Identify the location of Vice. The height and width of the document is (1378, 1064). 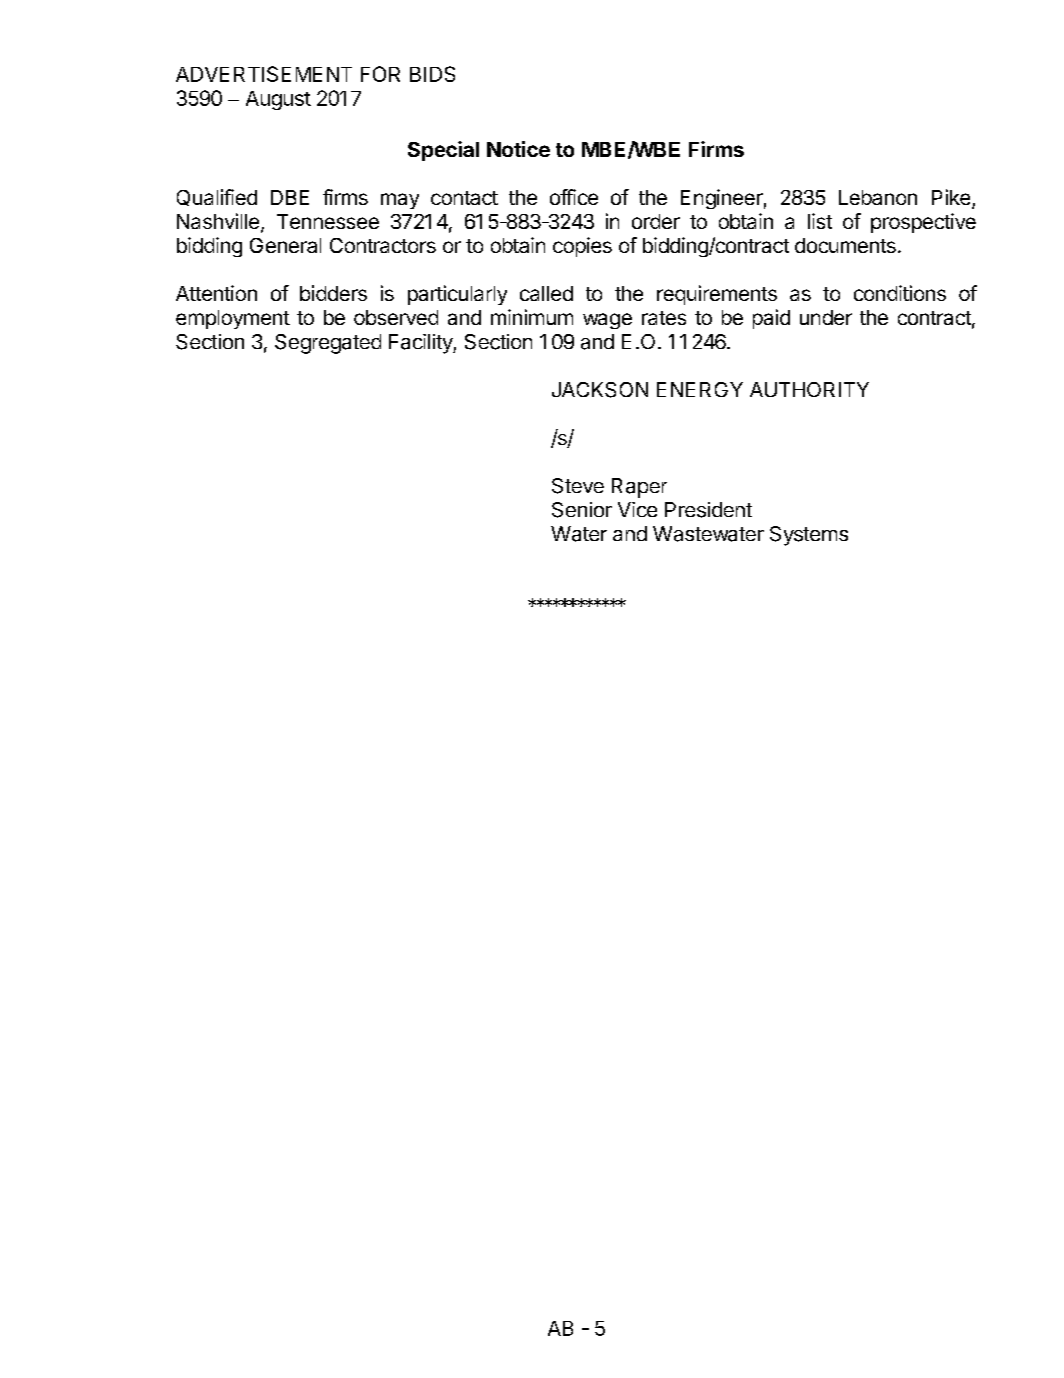
(637, 509).
